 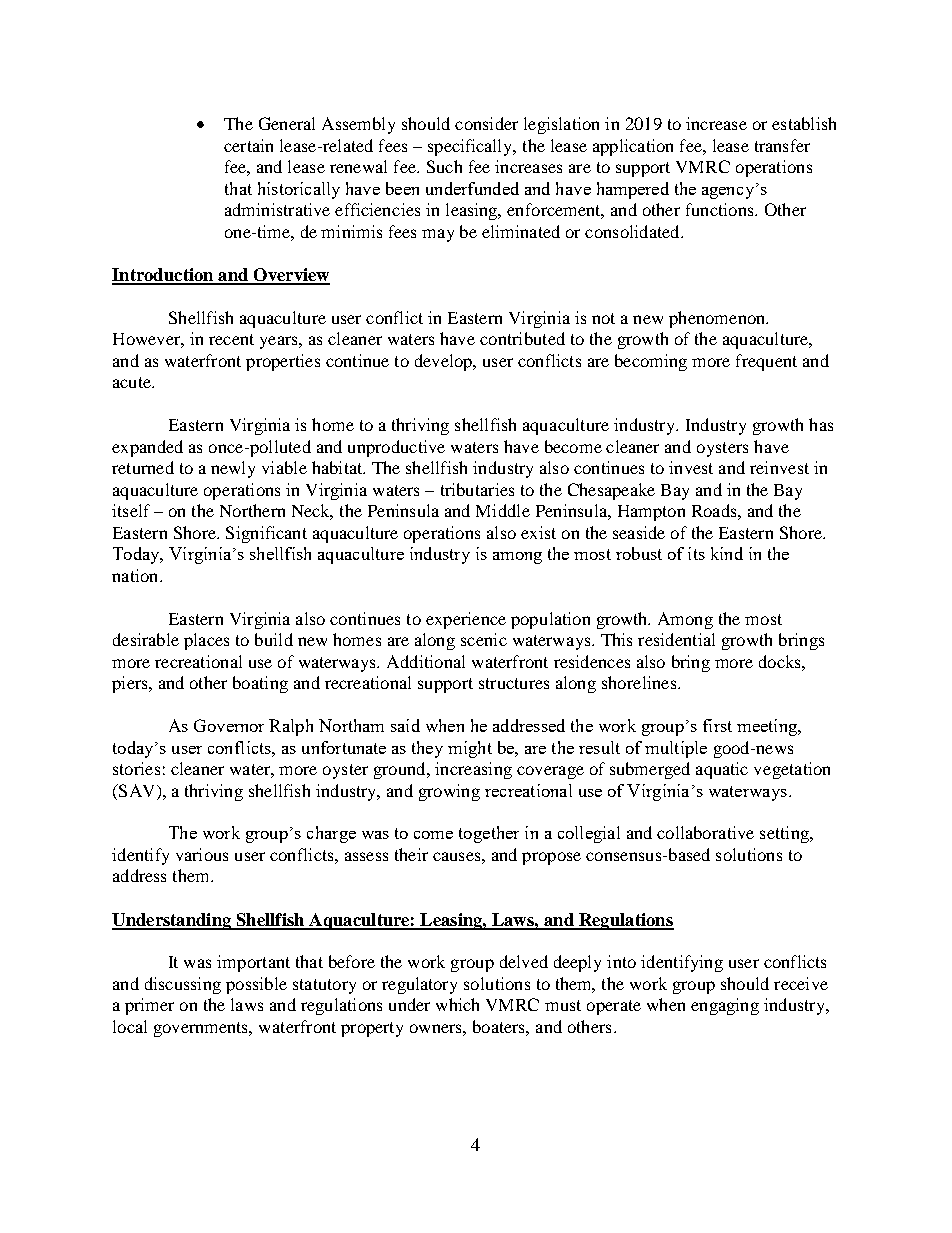 I want to click on develop, so click(x=444, y=362).
